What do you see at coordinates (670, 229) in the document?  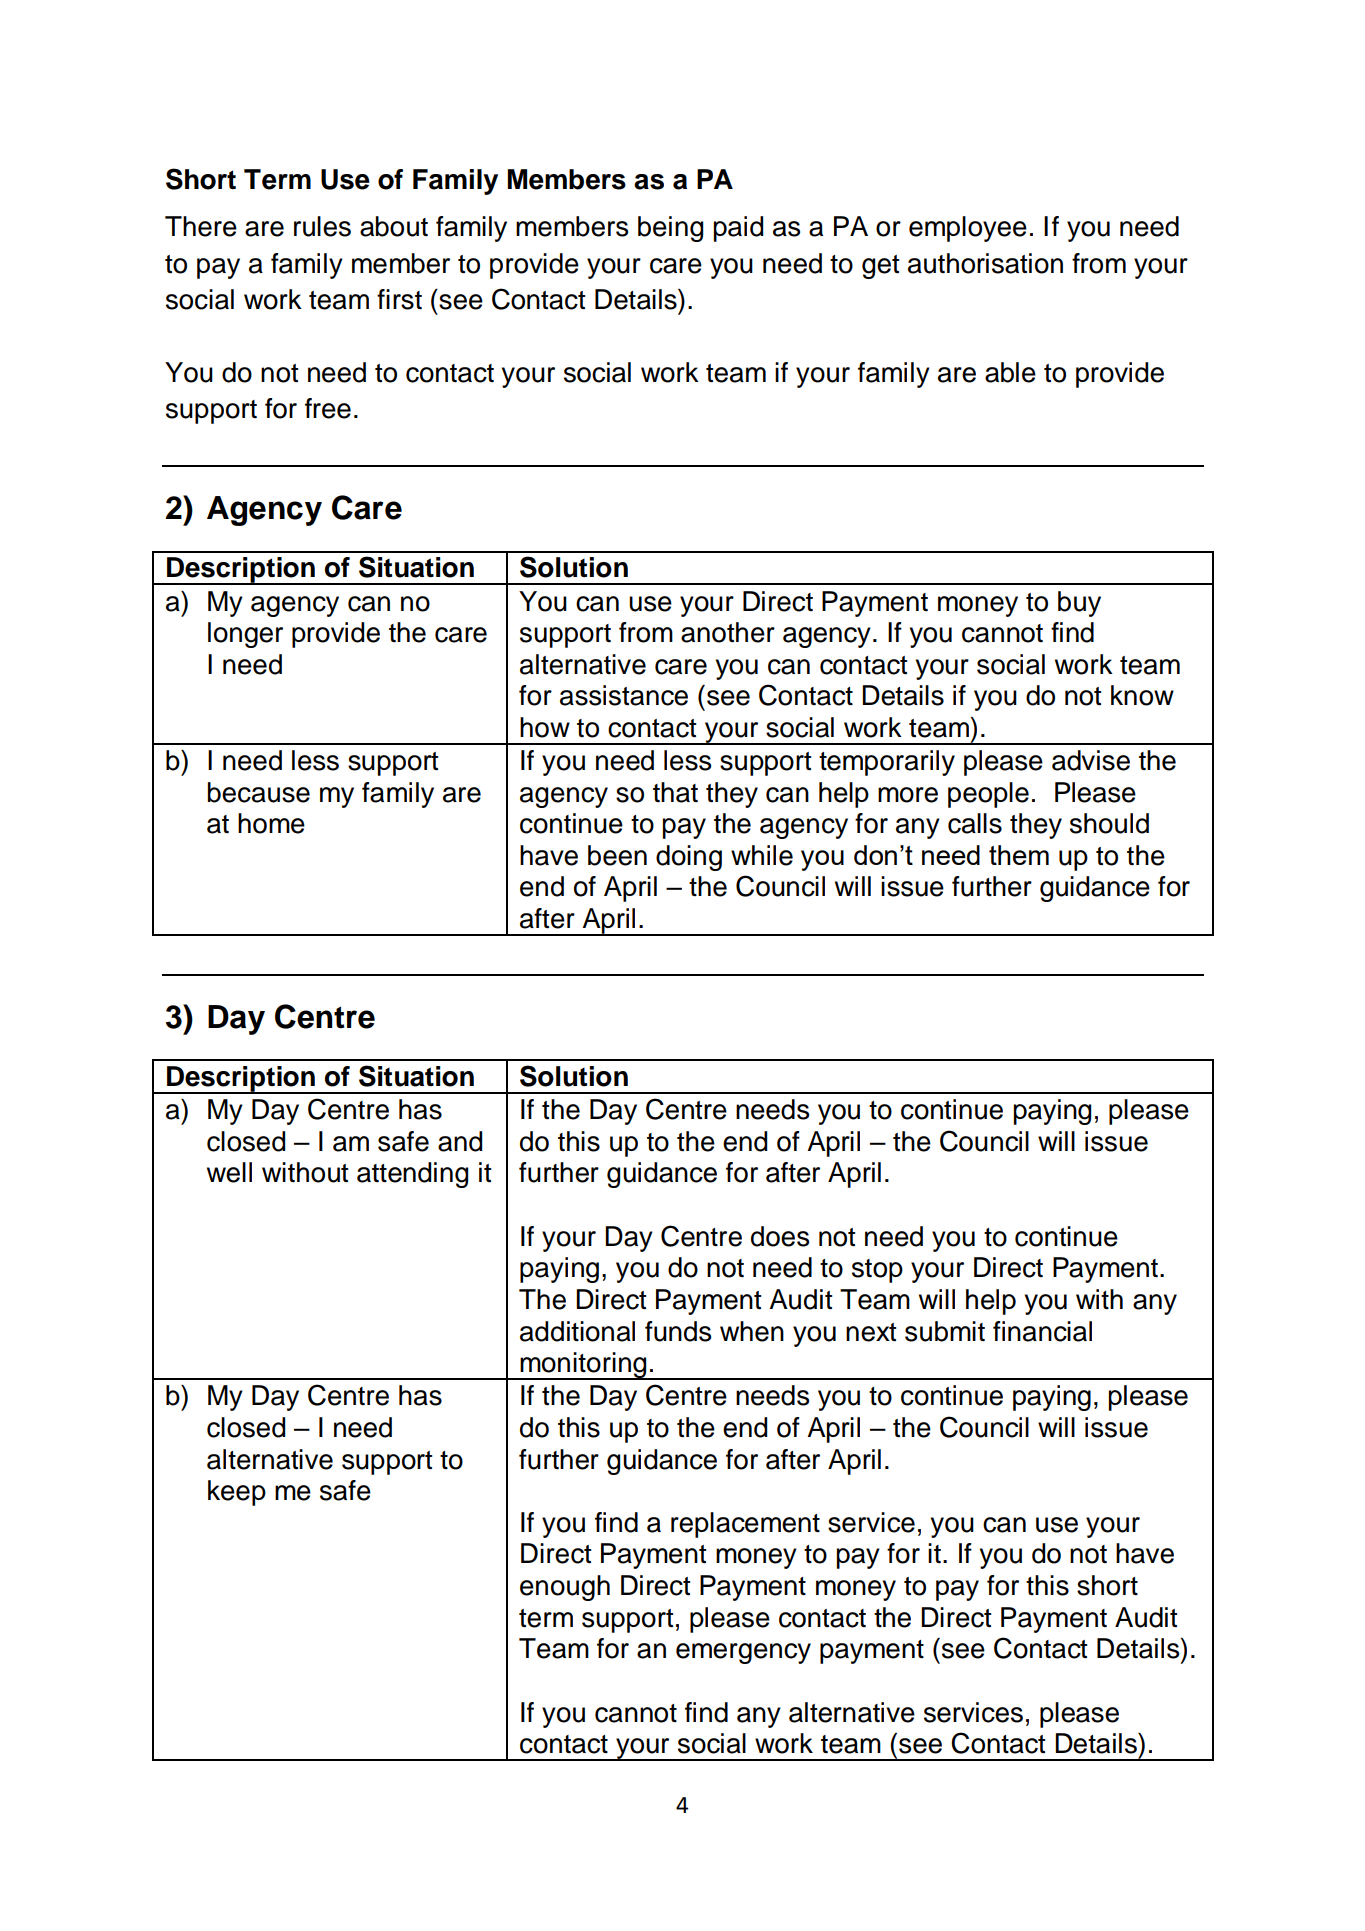 I see `being` at bounding box center [670, 229].
